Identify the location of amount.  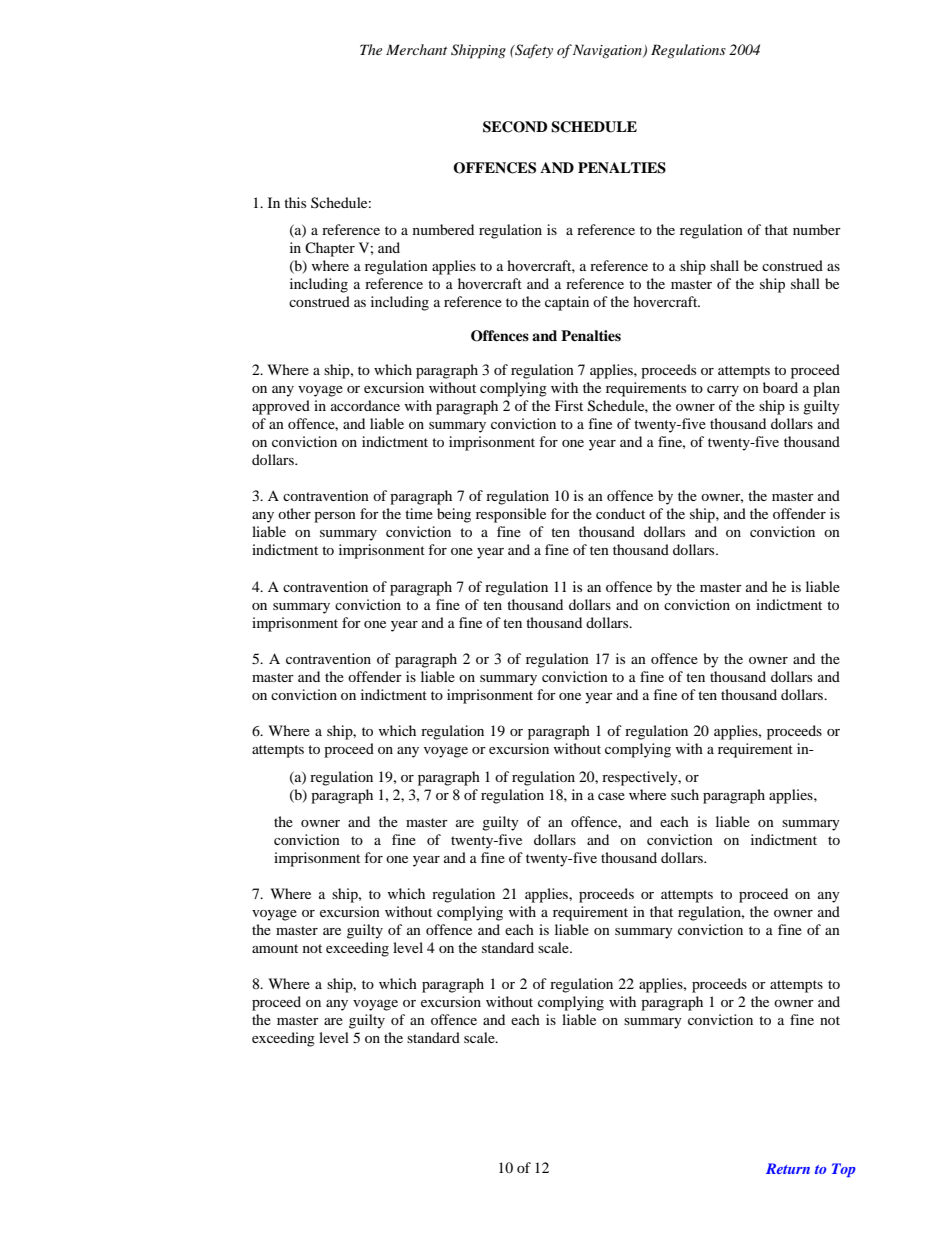
(275, 948).
